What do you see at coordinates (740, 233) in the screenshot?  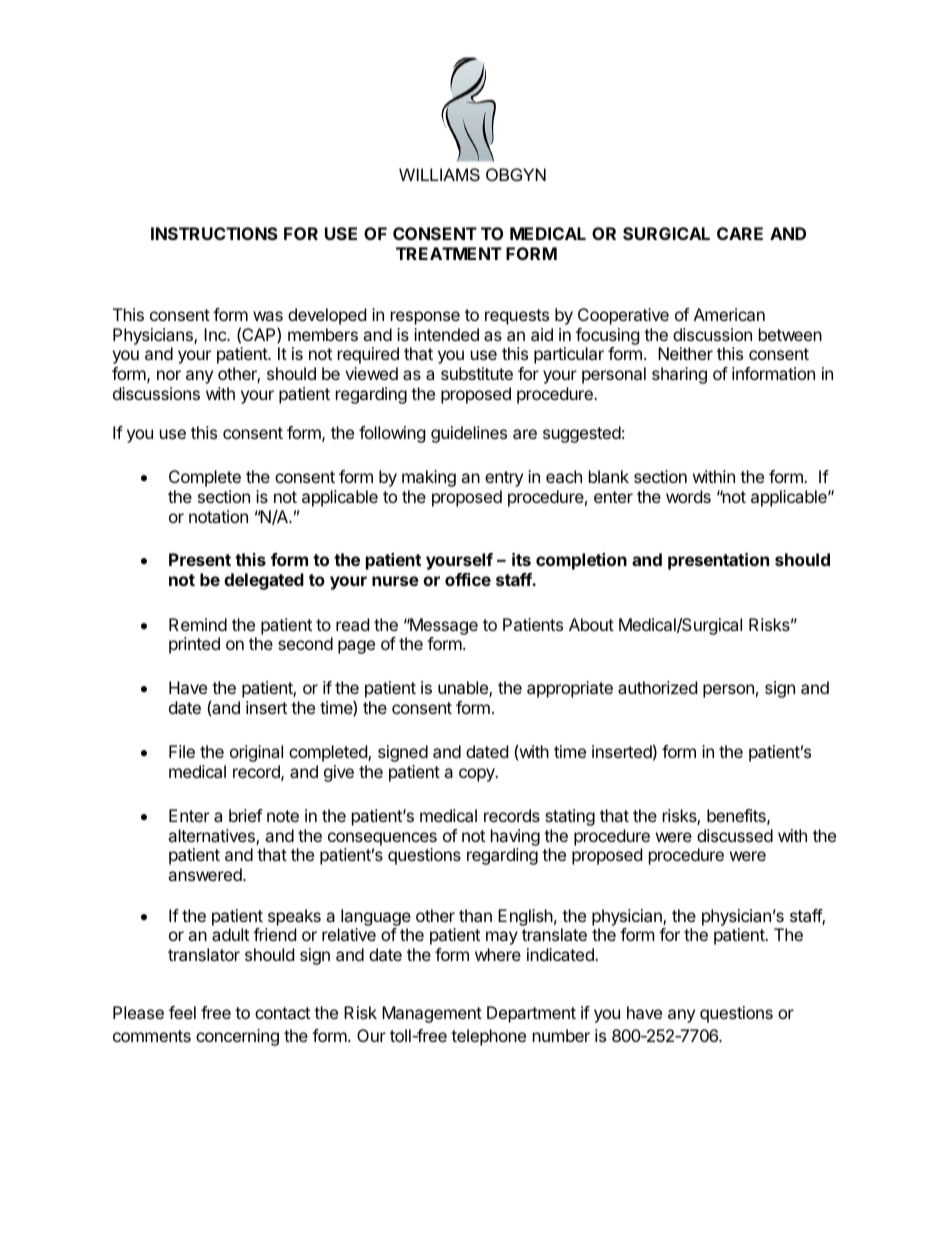 I see `CARE` at bounding box center [740, 233].
